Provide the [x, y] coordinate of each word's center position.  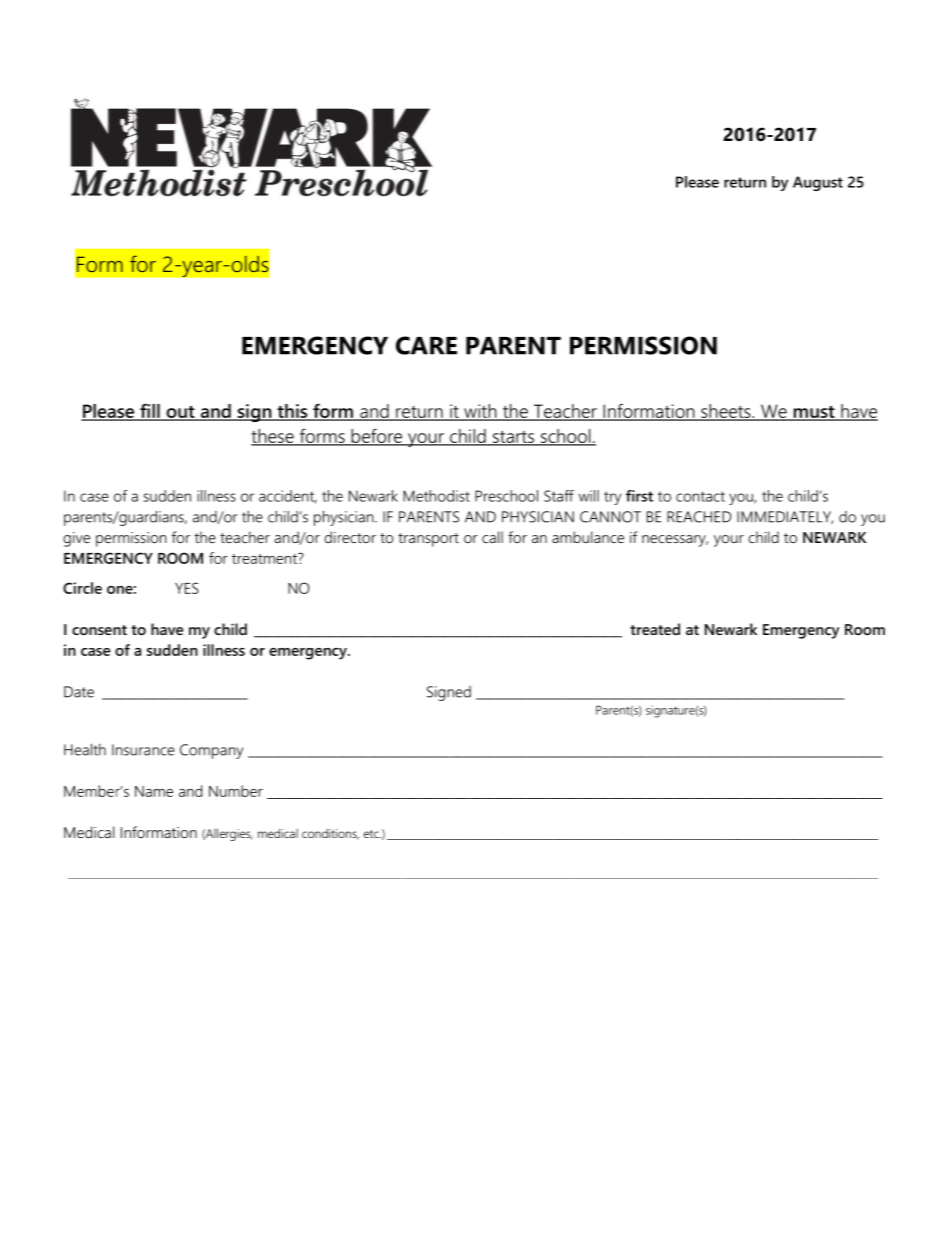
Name [154, 791]
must [814, 412]
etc [372, 834]
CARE [426, 345]
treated [655, 629]
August [818, 183]
